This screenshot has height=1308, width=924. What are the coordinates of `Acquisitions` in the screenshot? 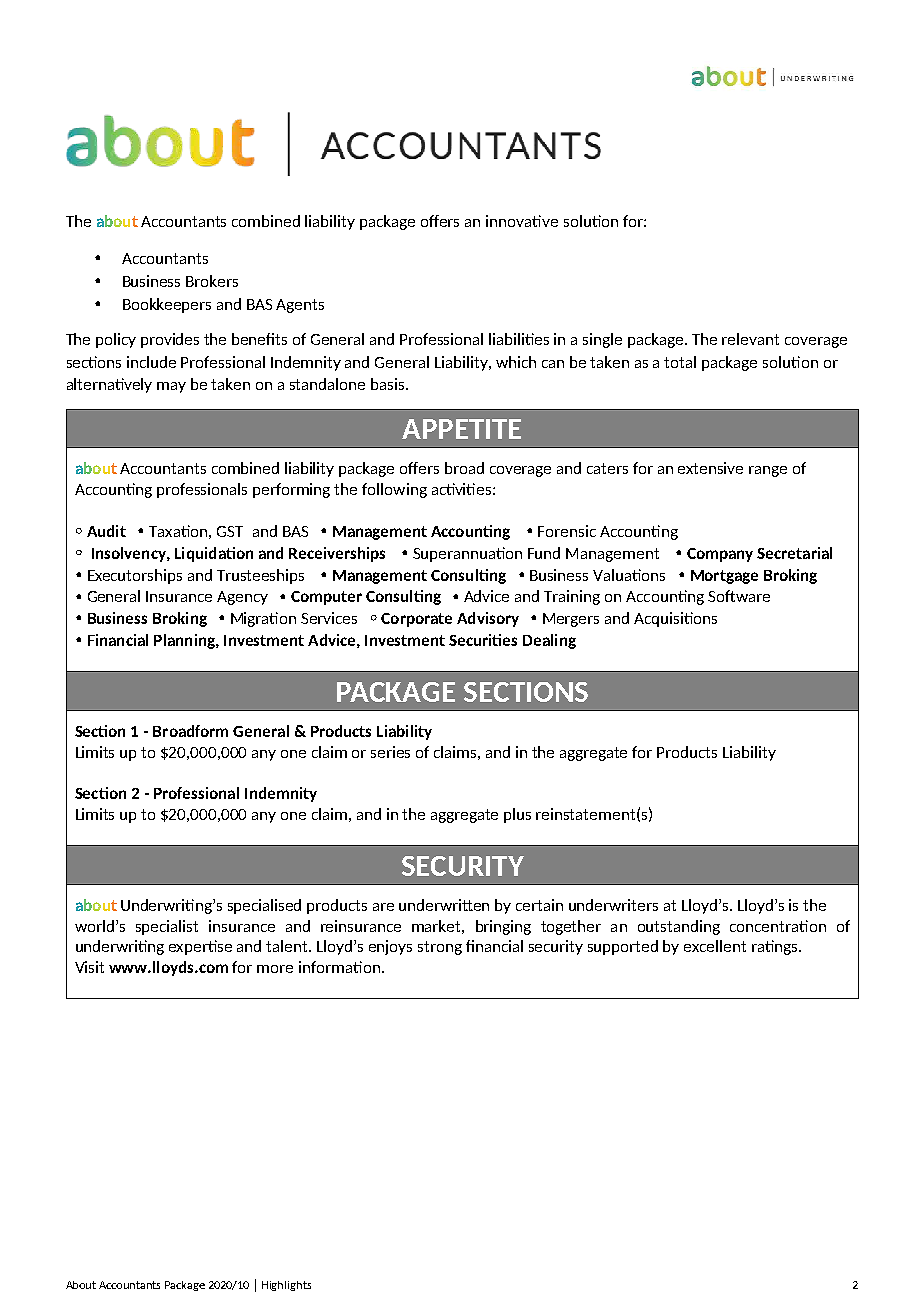 It's located at (675, 619).
